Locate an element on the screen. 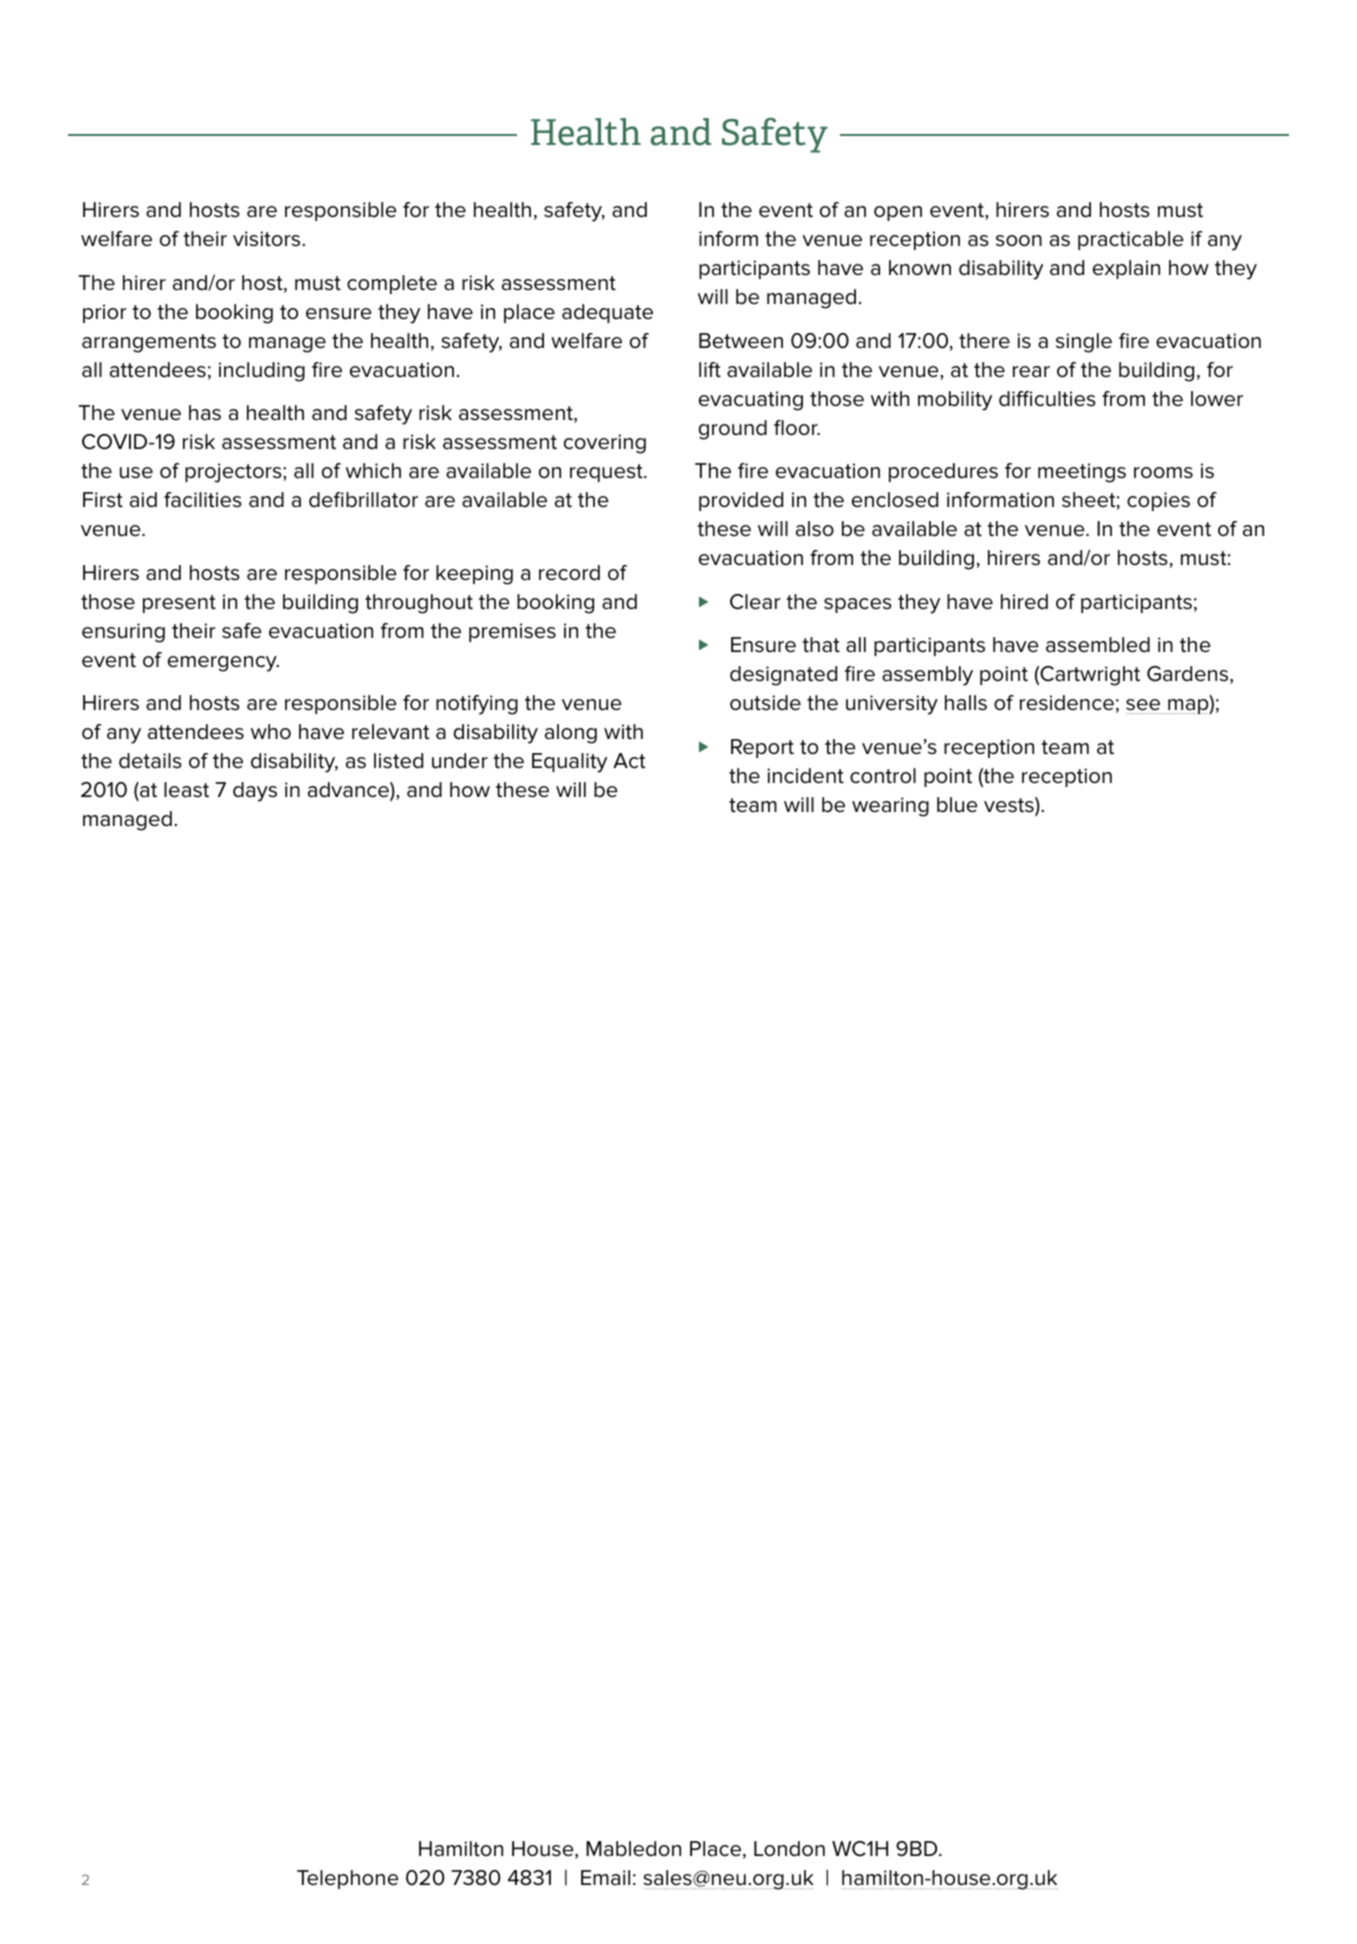 This screenshot has width=1357, height=1944. explain is located at coordinates (1126, 269).
